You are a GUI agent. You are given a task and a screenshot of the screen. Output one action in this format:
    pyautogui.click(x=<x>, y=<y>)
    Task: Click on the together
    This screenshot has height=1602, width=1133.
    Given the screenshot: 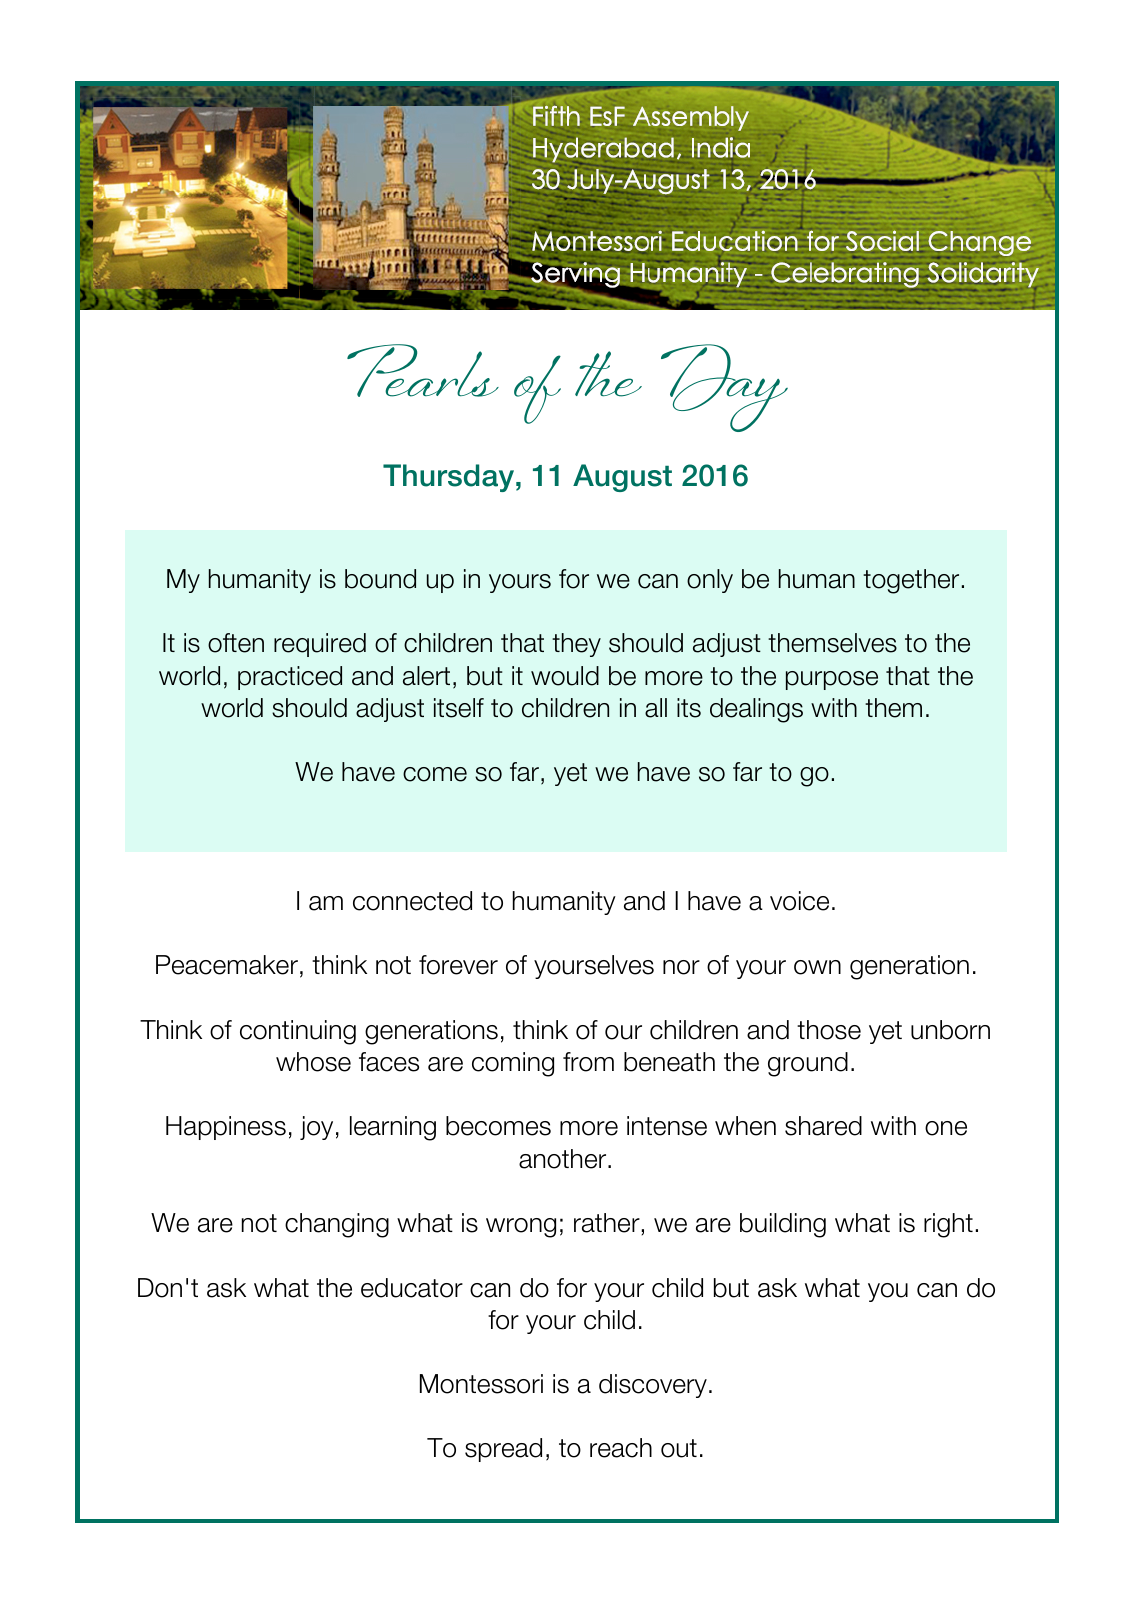 What is the action you would take?
    pyautogui.click(x=911, y=581)
